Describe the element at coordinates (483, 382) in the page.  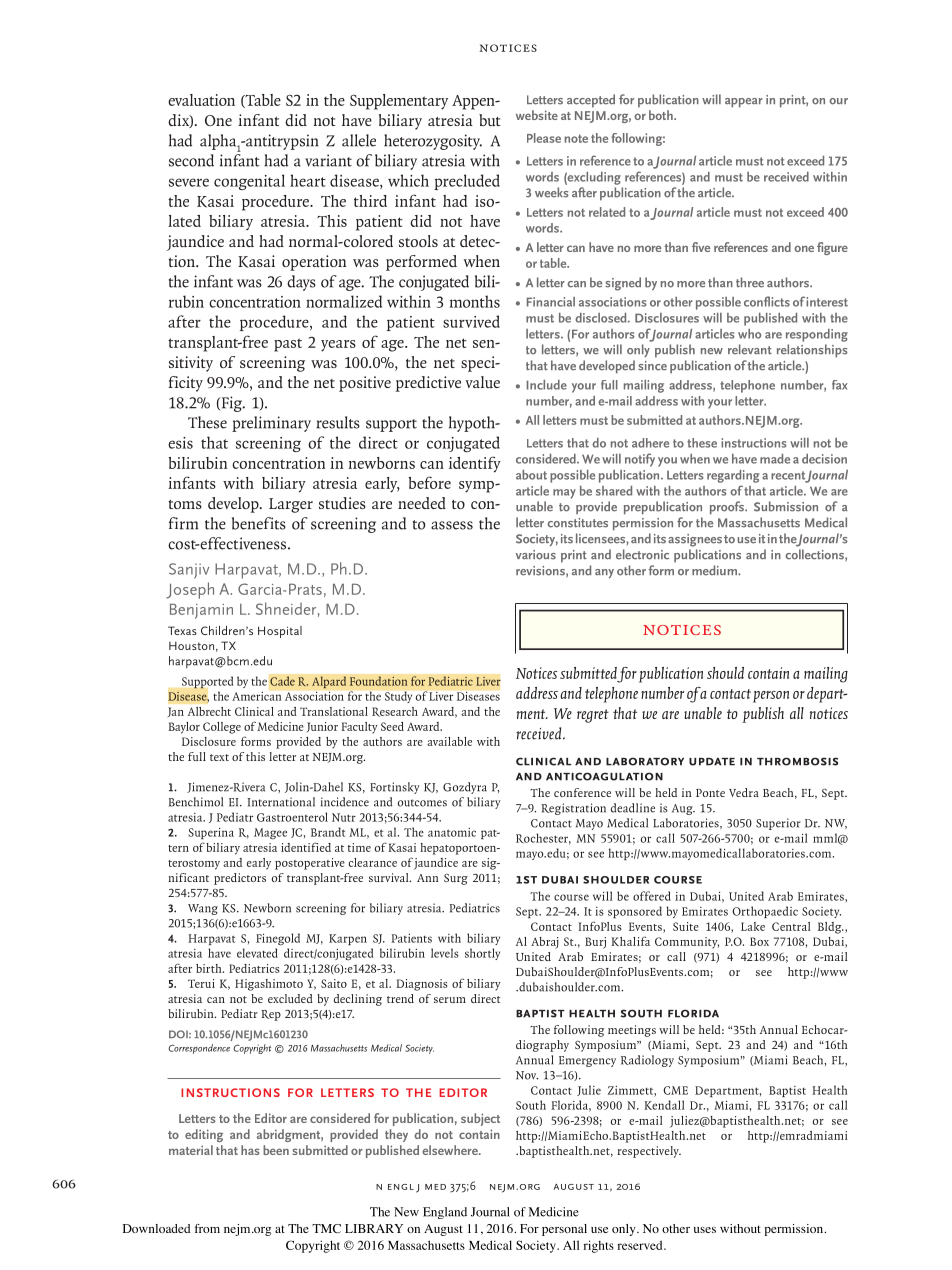
I see `value` at that location.
